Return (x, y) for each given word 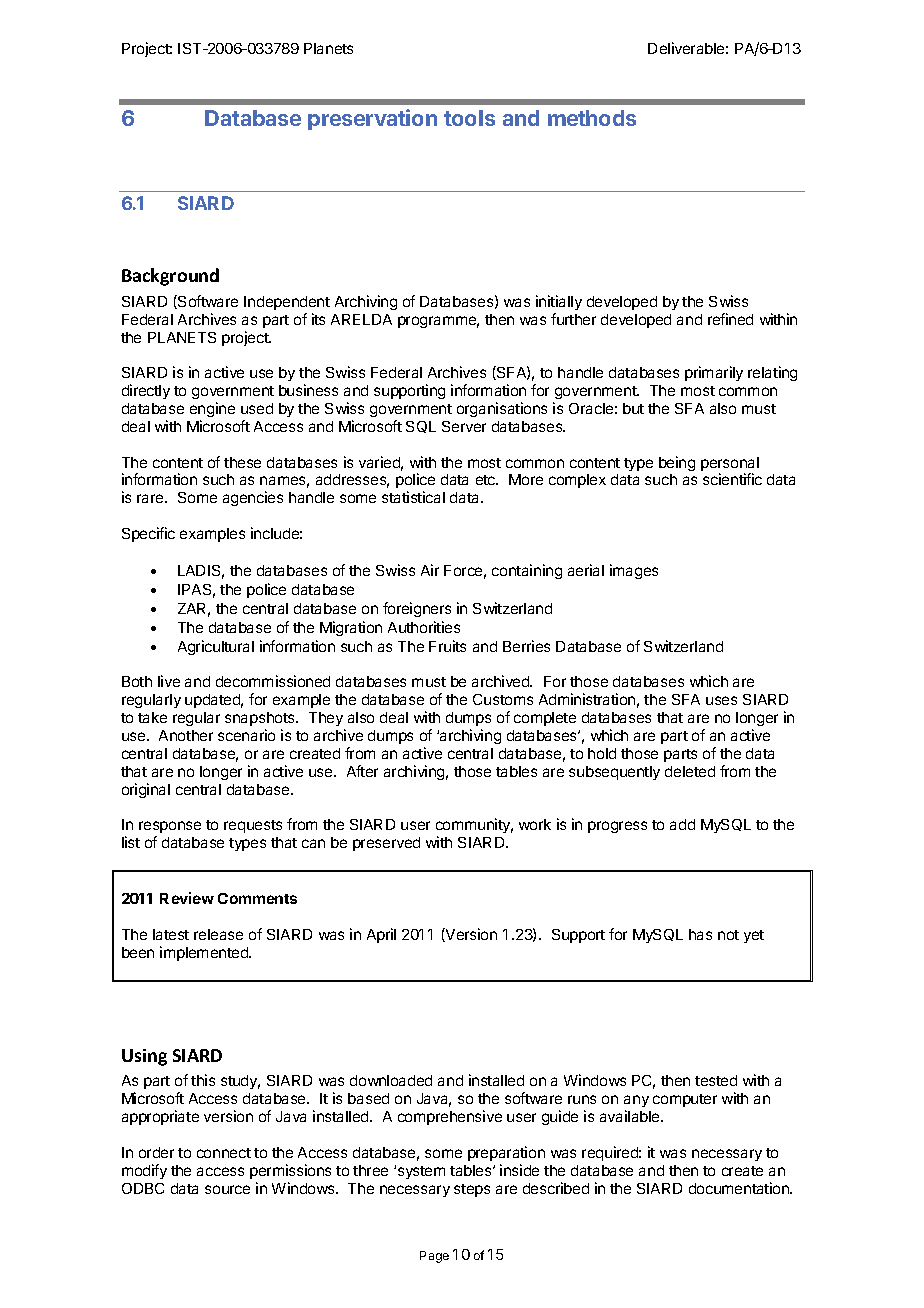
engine (212, 409)
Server (464, 426)
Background (170, 277)
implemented (205, 953)
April (381, 935)
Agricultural (216, 647)
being (677, 463)
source (227, 1189)
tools (469, 118)
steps (472, 1190)
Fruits (447, 646)
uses (721, 700)
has (700, 934)
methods (592, 118)
